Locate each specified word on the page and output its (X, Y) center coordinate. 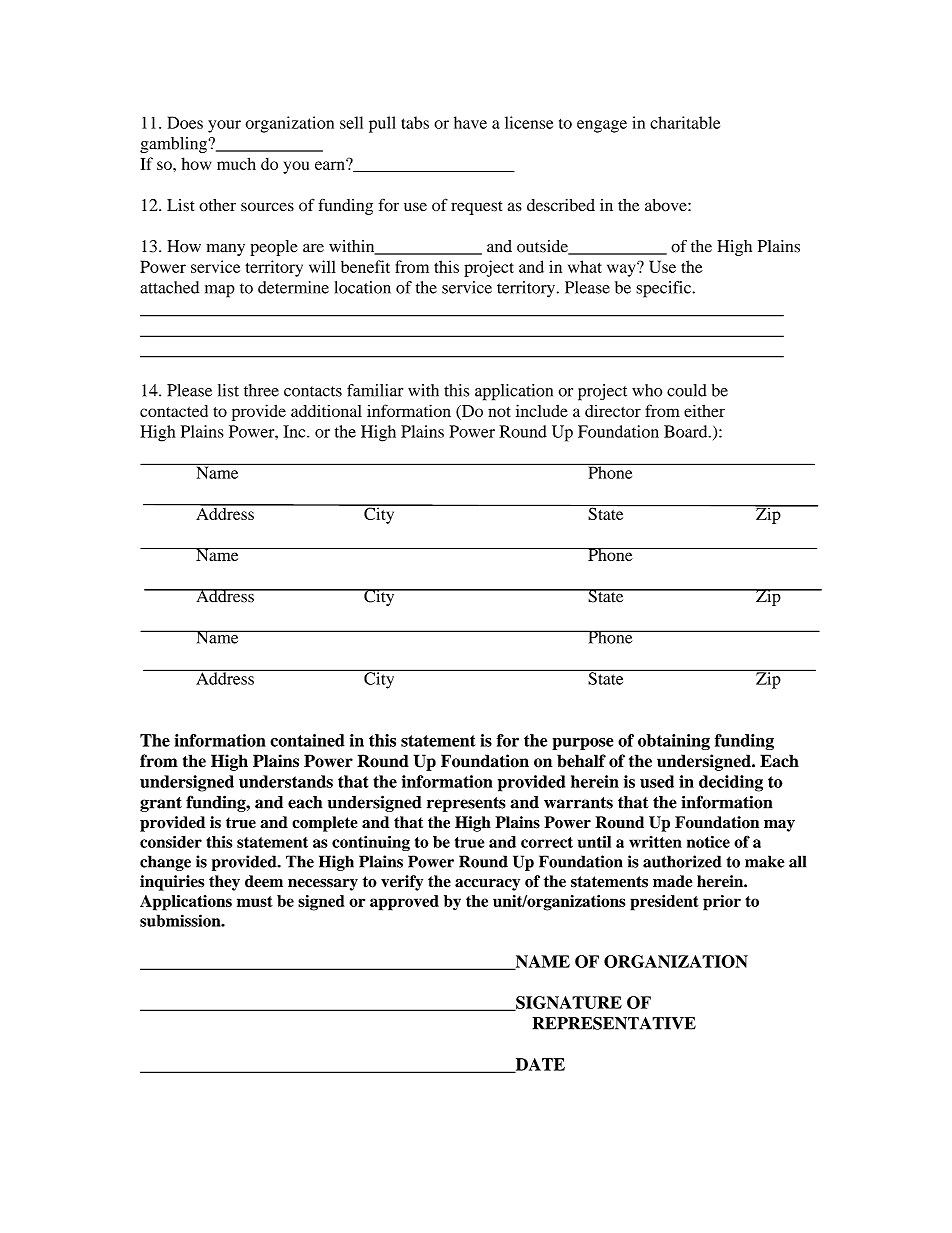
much (236, 163)
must (255, 901)
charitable (685, 122)
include (542, 410)
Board (687, 431)
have (470, 122)
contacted (174, 411)
